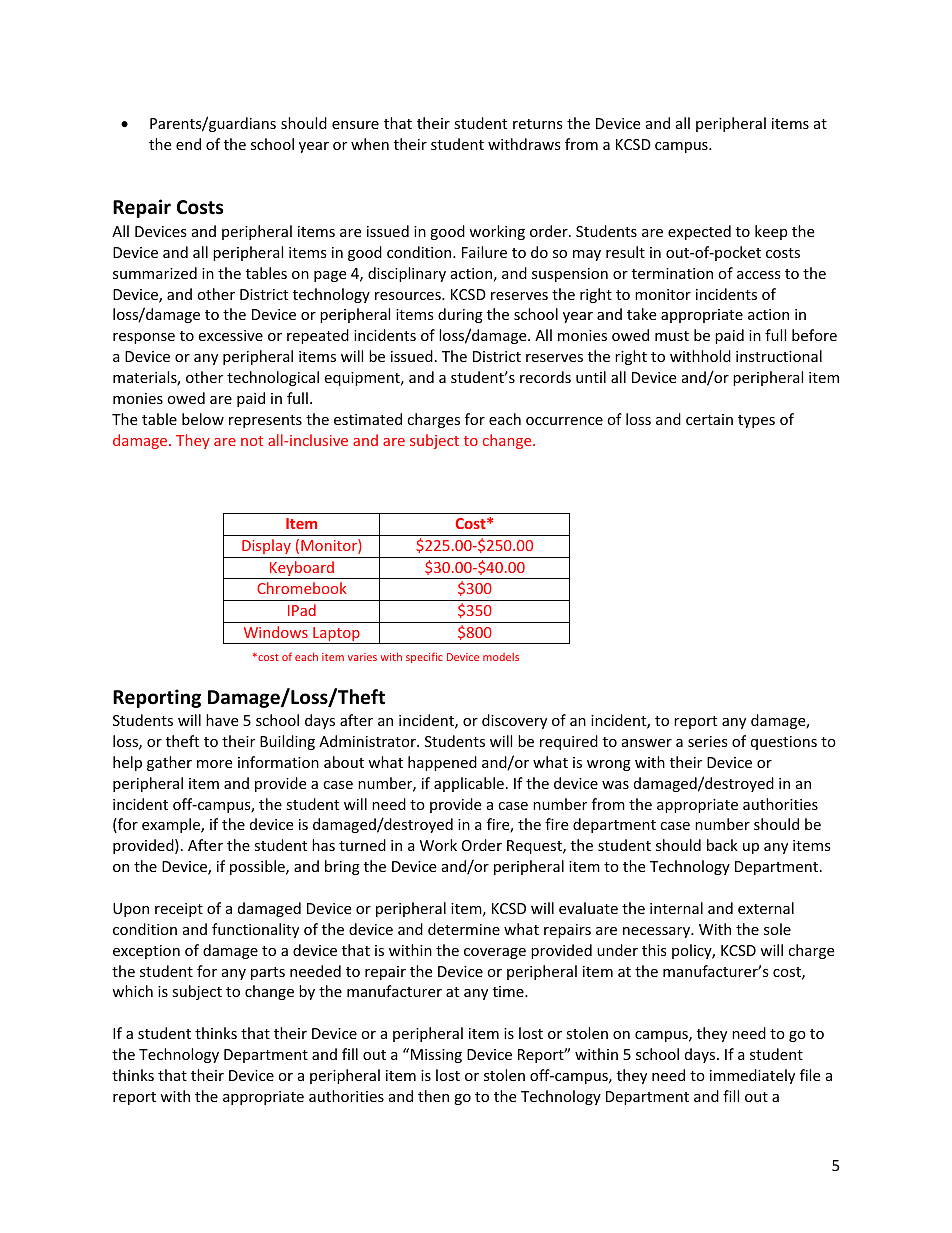 Image resolution: width=952 pixels, height=1233 pixels. I want to click on which, so click(132, 991).
